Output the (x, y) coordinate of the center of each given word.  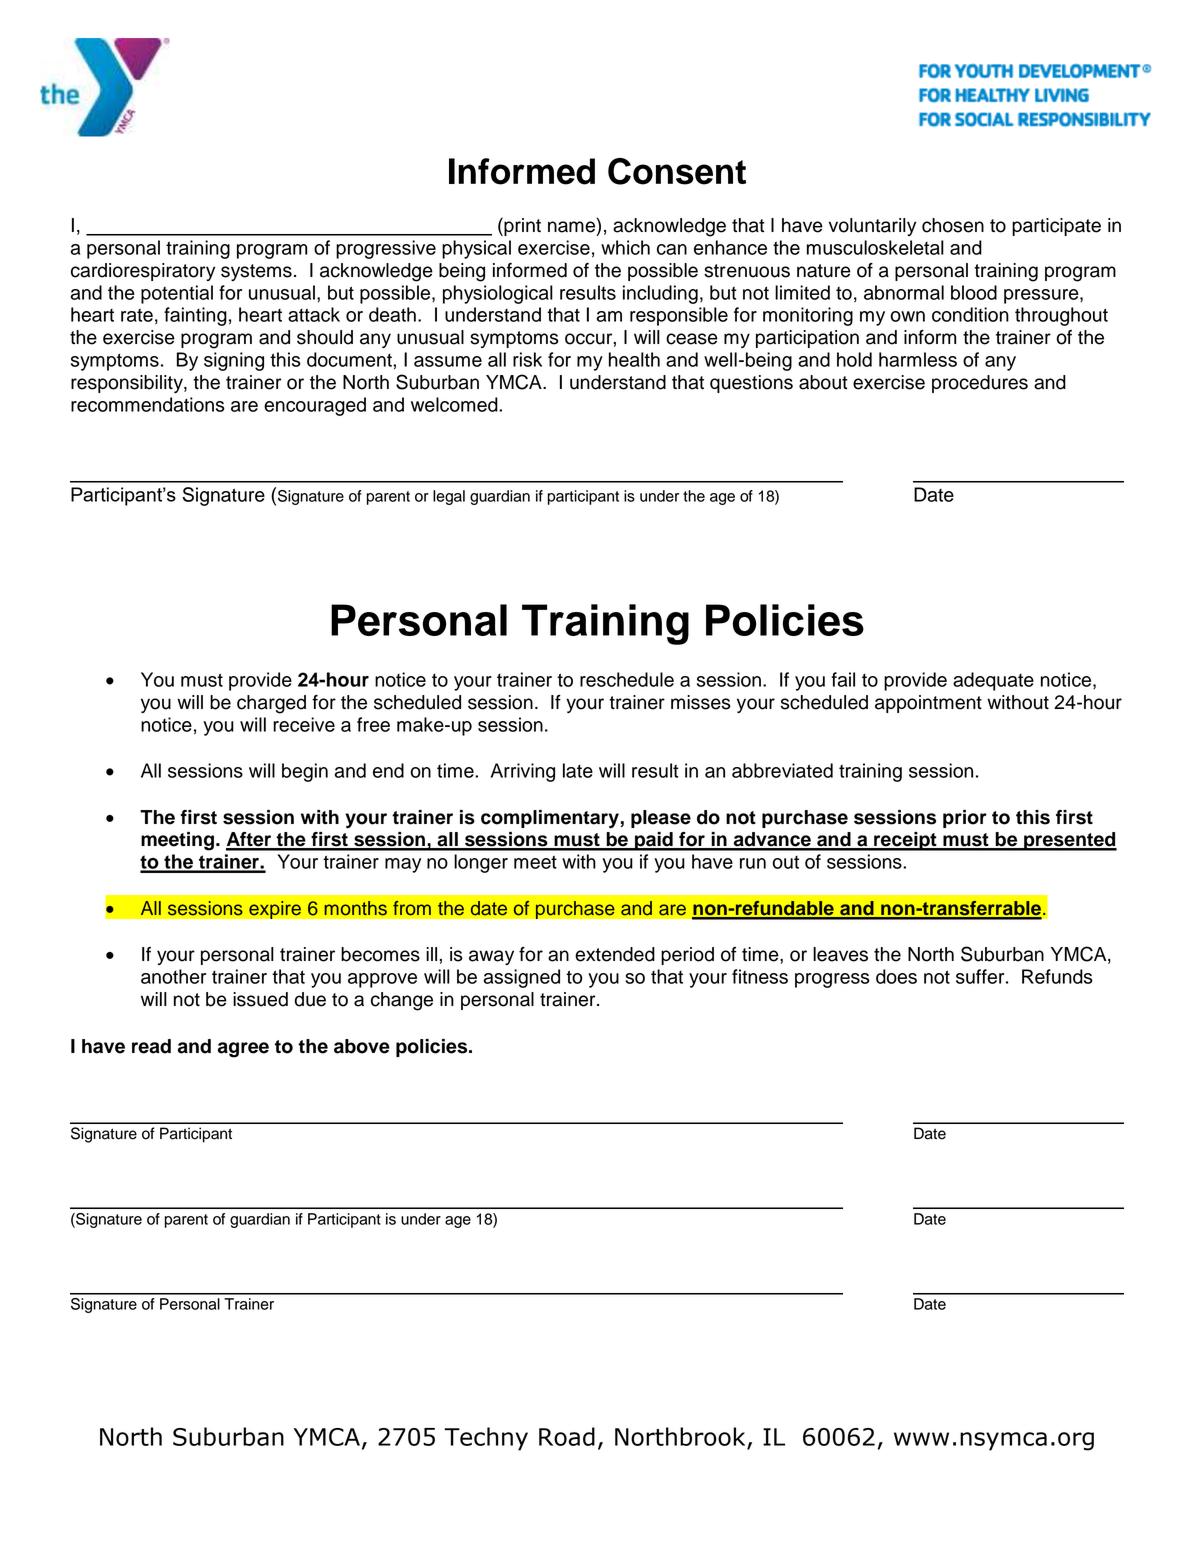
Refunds (1057, 976)
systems (256, 272)
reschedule (627, 679)
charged (271, 704)
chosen (953, 225)
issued (260, 999)
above (362, 1046)
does (896, 976)
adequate (993, 681)
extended (615, 954)
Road (567, 1436)
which (625, 247)
